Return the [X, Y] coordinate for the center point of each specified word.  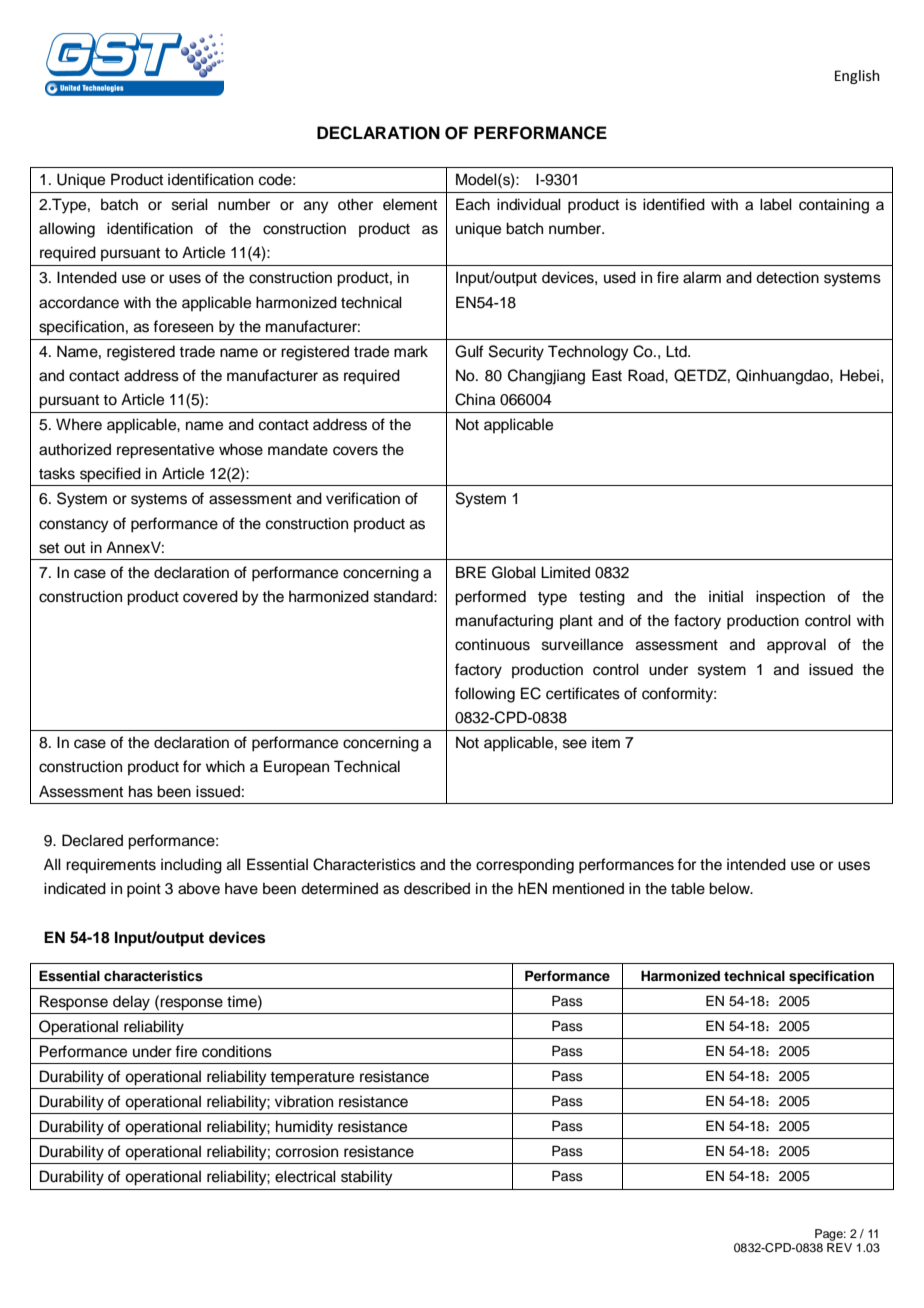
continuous [492, 644]
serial [190, 204]
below [730, 888]
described [437, 888]
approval [796, 646]
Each [473, 204]
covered [210, 596]
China [475, 399]
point [144, 890]
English [857, 77]
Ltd [677, 351]
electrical [305, 1176]
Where [79, 424]
